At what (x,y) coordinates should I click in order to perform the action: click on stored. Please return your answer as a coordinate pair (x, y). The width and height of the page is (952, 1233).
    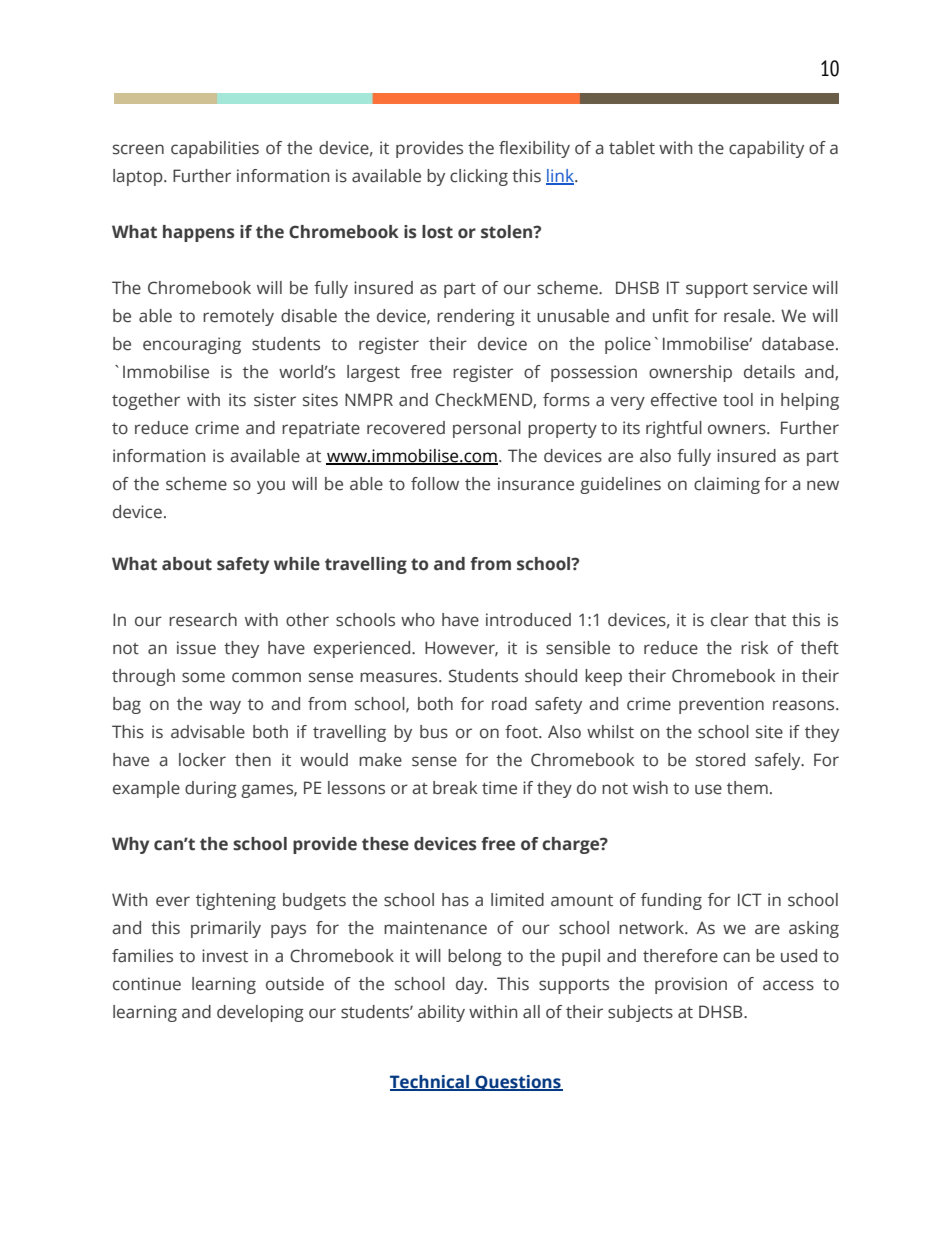
    Looking at the image, I should click on (720, 760).
